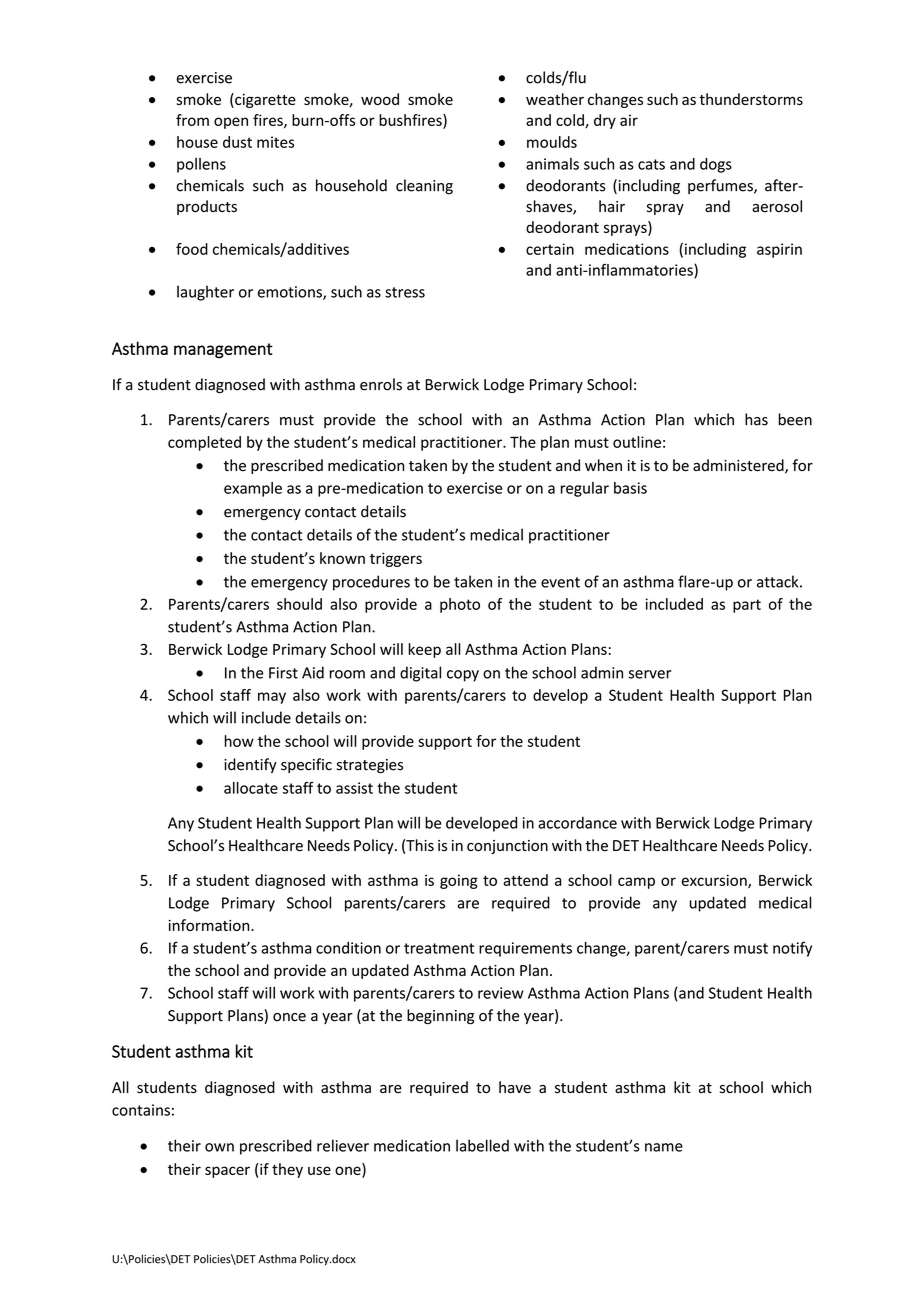  What do you see at coordinates (283, 673) in the screenshot?
I see `First` at bounding box center [283, 673].
